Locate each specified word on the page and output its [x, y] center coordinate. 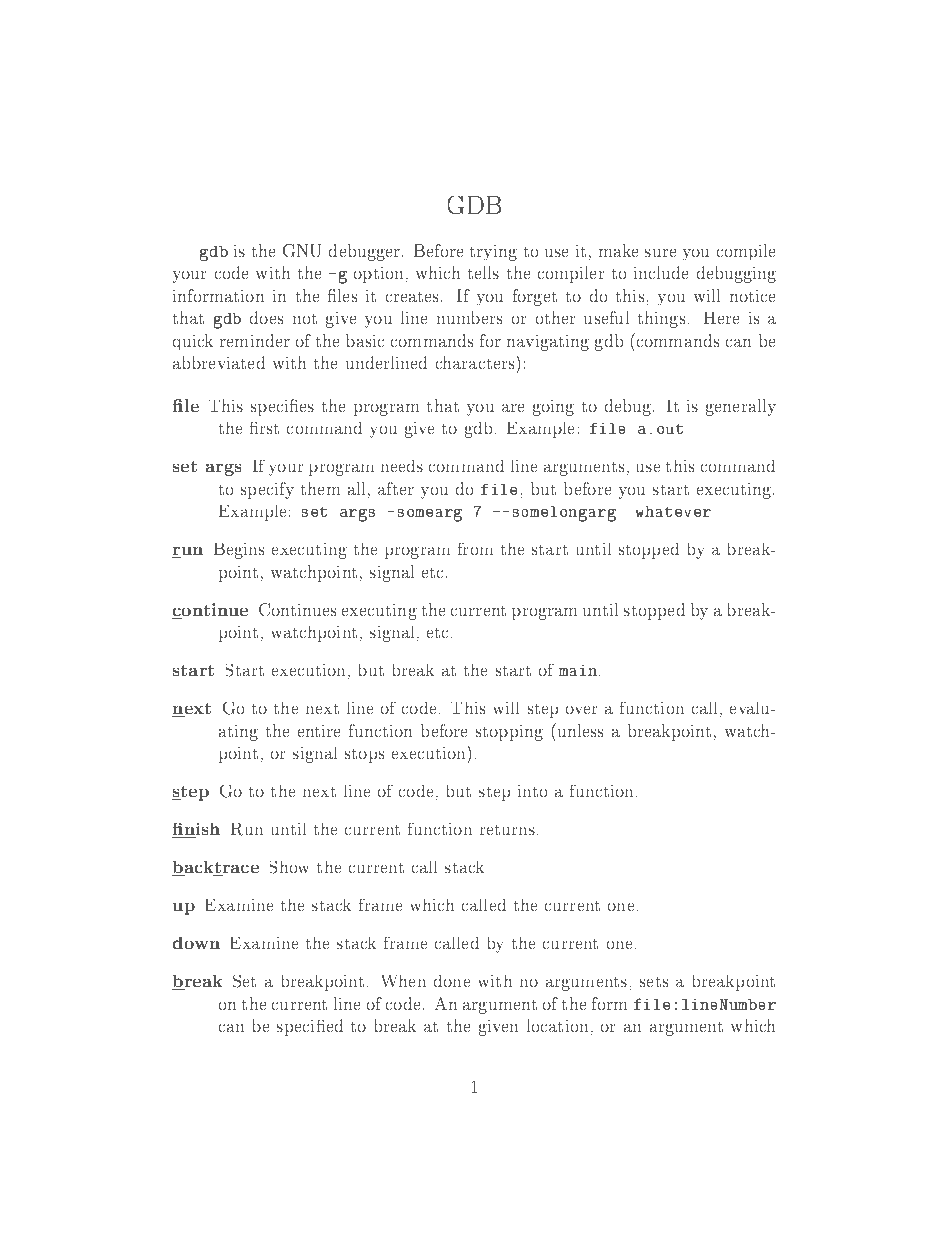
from [475, 548]
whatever [673, 511]
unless [579, 730]
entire [319, 731]
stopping [509, 733]
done [452, 981]
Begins [239, 551]
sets [654, 982]
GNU [302, 250]
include [661, 272]
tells [483, 272]
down [196, 943]
